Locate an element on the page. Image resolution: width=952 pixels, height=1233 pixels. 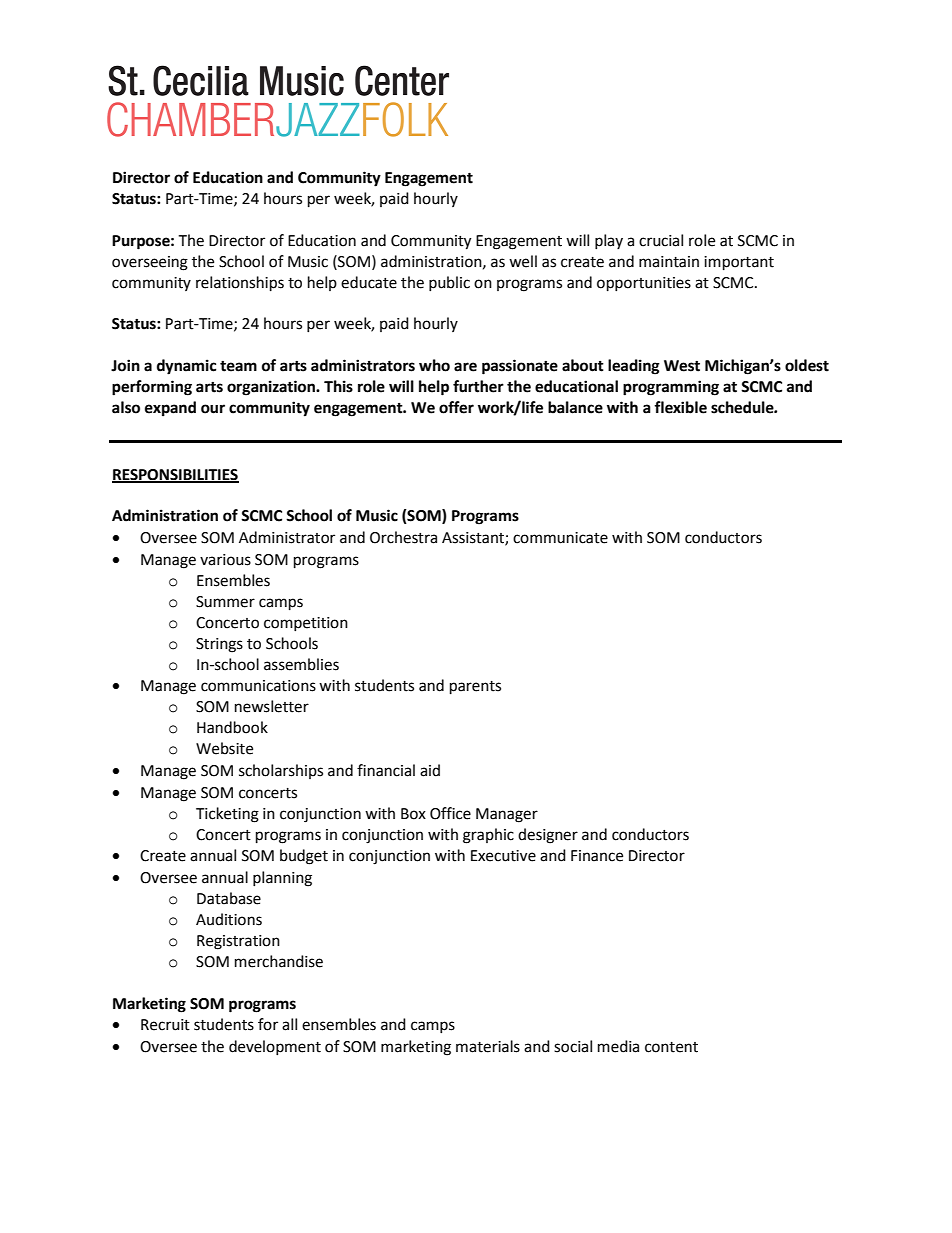
graphic is located at coordinates (488, 836).
